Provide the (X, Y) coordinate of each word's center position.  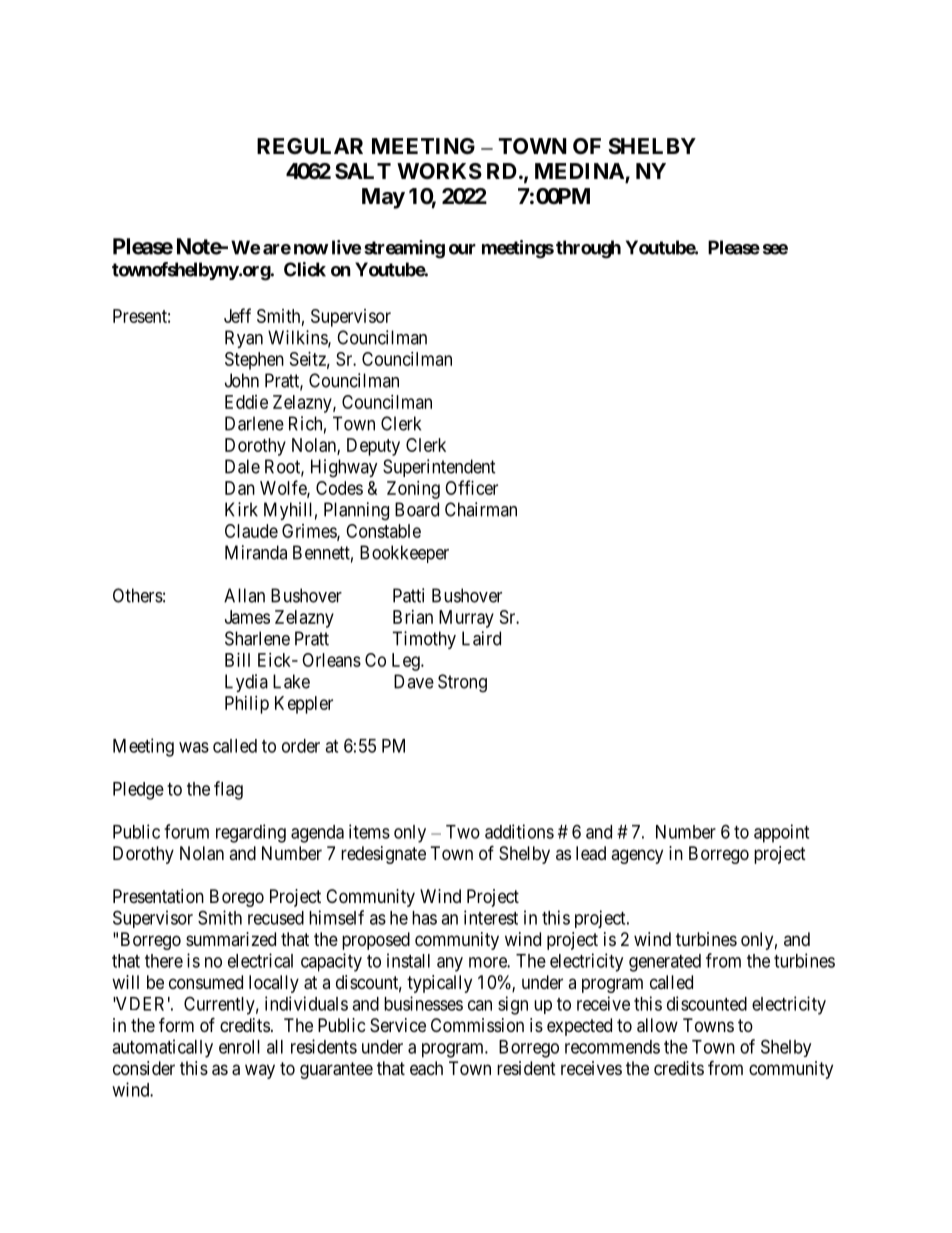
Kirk (241, 509)
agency (637, 856)
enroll (239, 1047)
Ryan (244, 339)
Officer (471, 487)
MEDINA (580, 172)
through (588, 249)
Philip (247, 705)
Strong (462, 683)
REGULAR (310, 146)
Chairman (481, 509)
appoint (781, 833)
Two (463, 832)
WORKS (439, 171)
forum (186, 831)
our (462, 249)
